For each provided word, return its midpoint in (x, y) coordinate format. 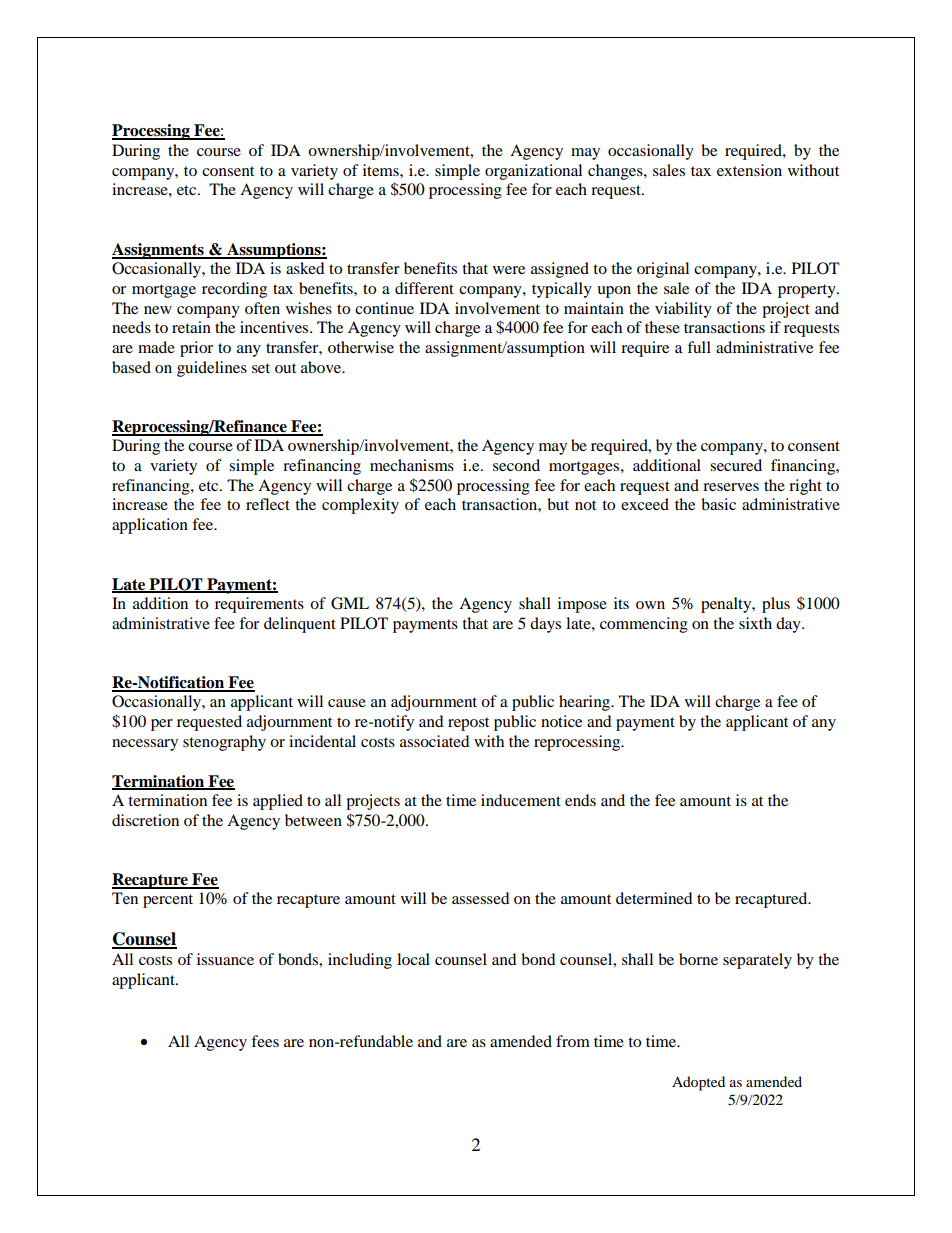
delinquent (300, 625)
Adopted (698, 1083)
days (545, 625)
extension (749, 170)
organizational (533, 172)
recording (234, 290)
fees (265, 1041)
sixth (755, 623)
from (573, 1041)
